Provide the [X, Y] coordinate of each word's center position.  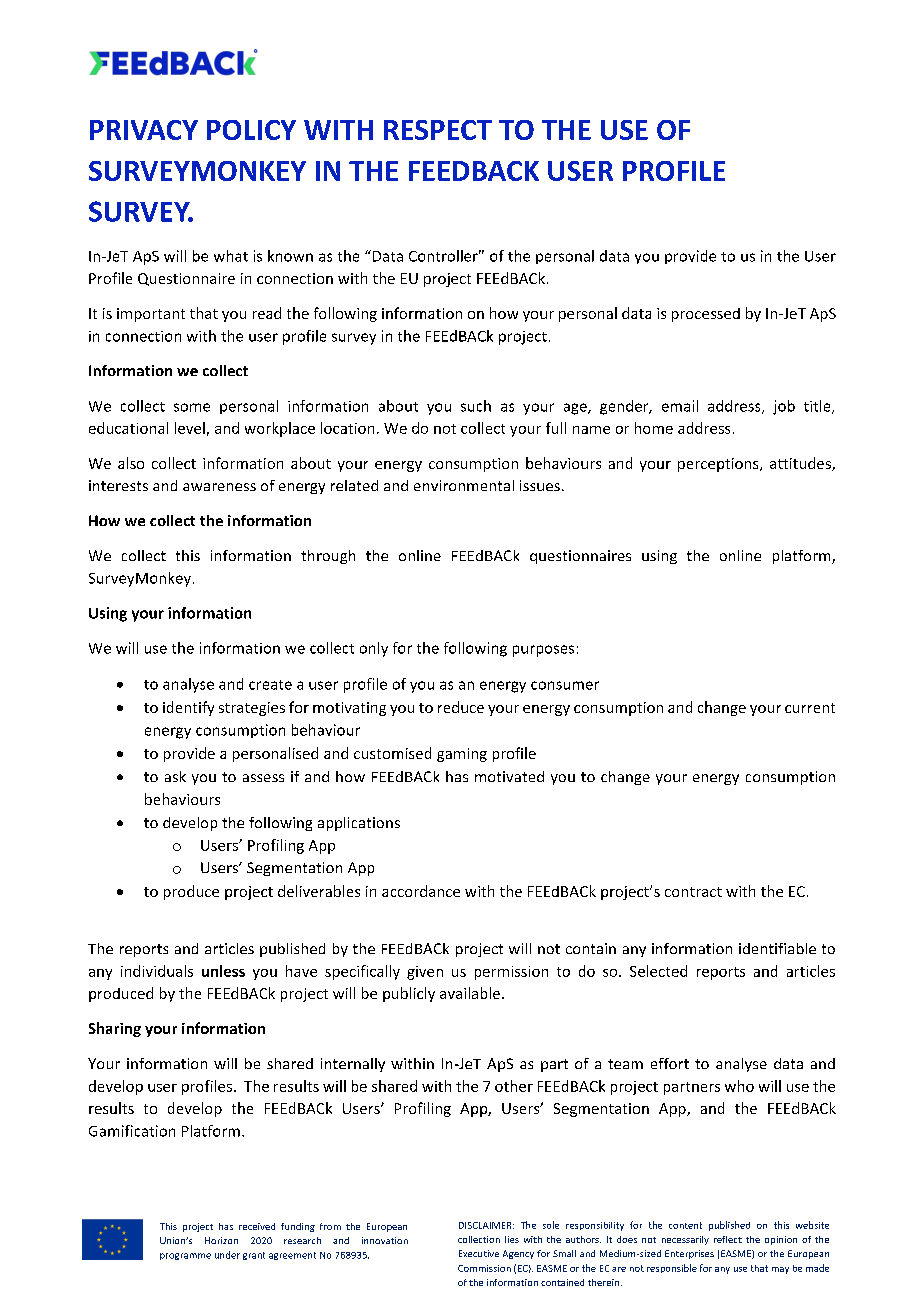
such [476, 406]
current [810, 708]
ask [175, 776]
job [784, 407]
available [470, 993]
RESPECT [438, 130]
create [270, 685]
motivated [509, 776]
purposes [543, 651]
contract [693, 892]
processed [706, 315]
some [192, 407]
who [739, 1086]
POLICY [251, 130]
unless [223, 971]
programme [185, 1256]
